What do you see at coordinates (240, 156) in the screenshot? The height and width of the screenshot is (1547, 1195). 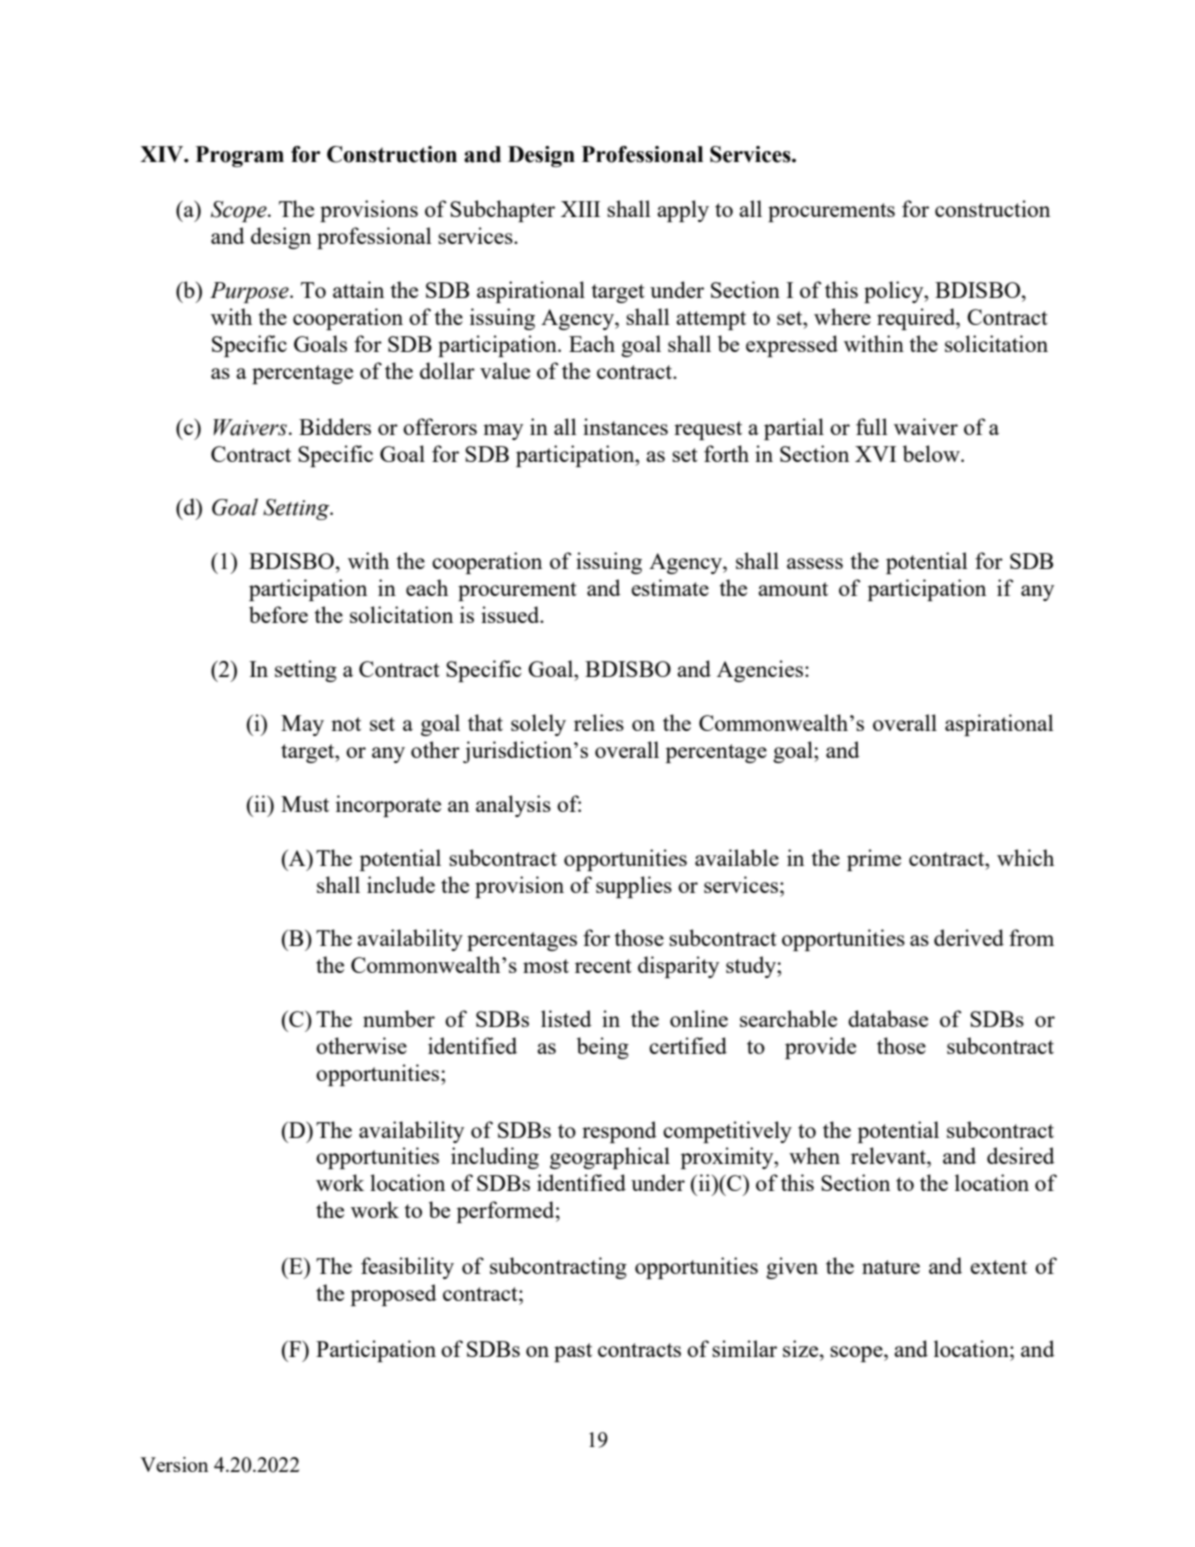 I see `Program` at bounding box center [240, 156].
